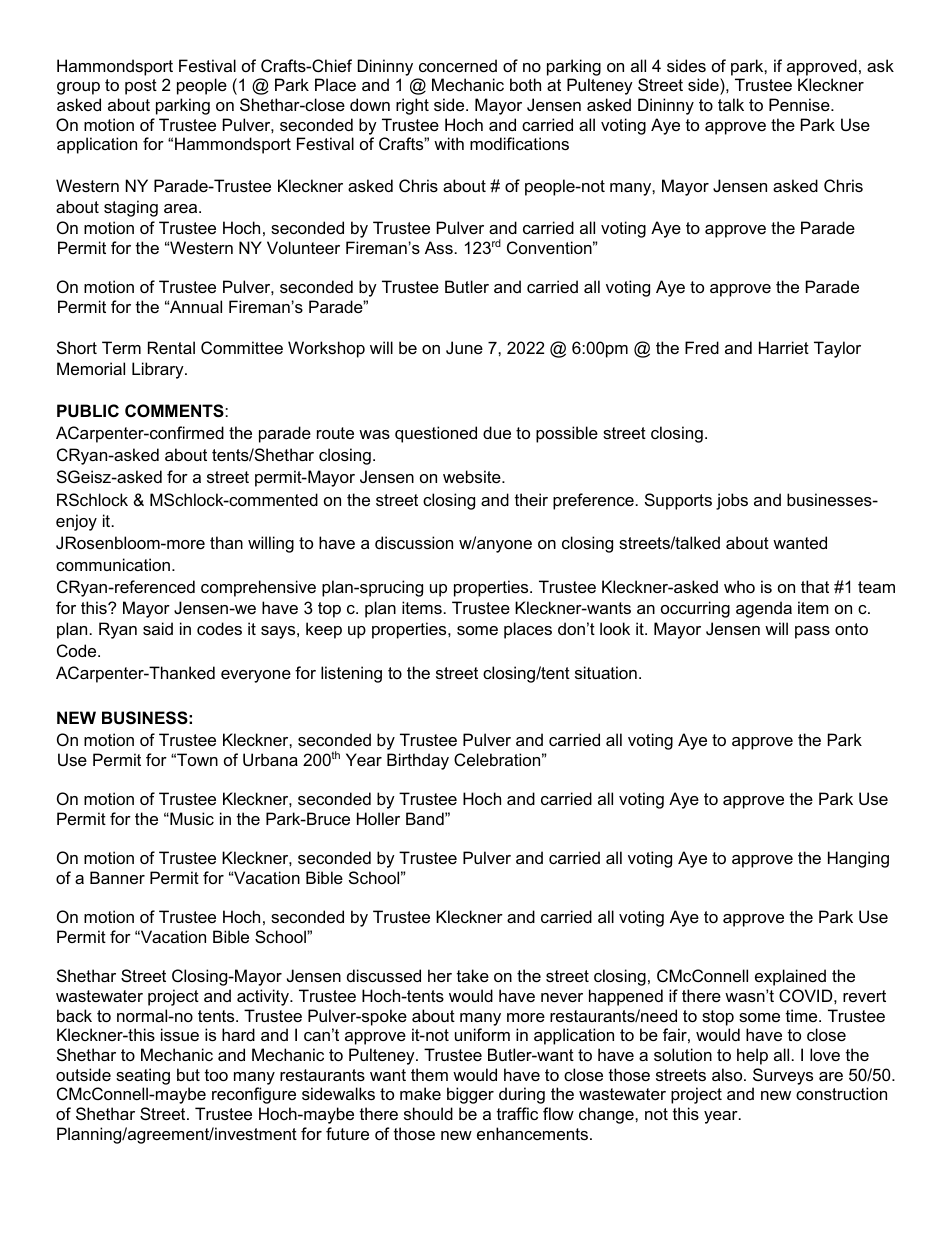  I want to click on Birthday, so click(418, 761).
